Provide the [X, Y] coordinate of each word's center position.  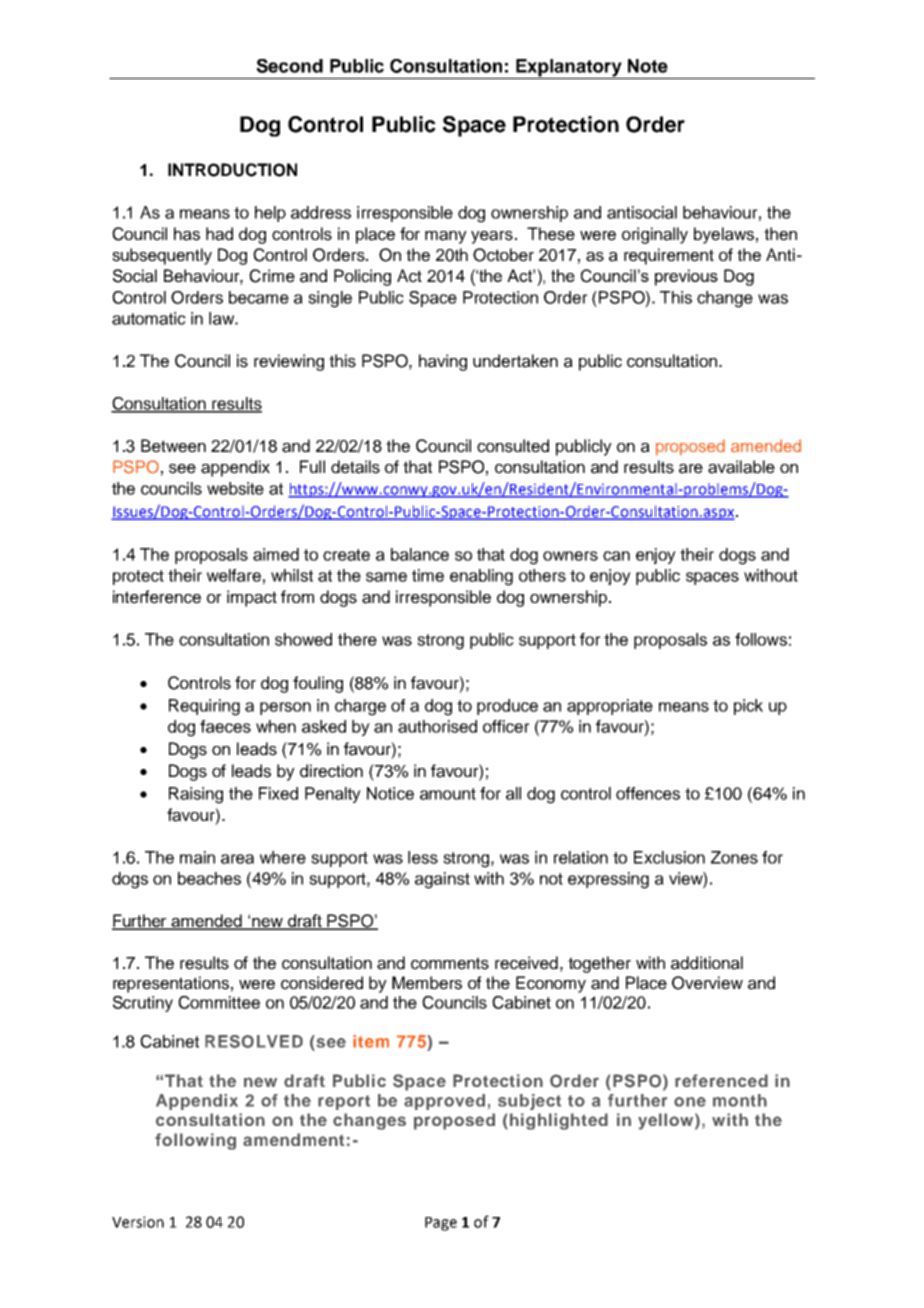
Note [648, 66]
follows [761, 639]
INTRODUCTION [232, 170]
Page [441, 1224]
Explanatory [569, 69]
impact [252, 598]
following [195, 1141]
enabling [481, 577]
